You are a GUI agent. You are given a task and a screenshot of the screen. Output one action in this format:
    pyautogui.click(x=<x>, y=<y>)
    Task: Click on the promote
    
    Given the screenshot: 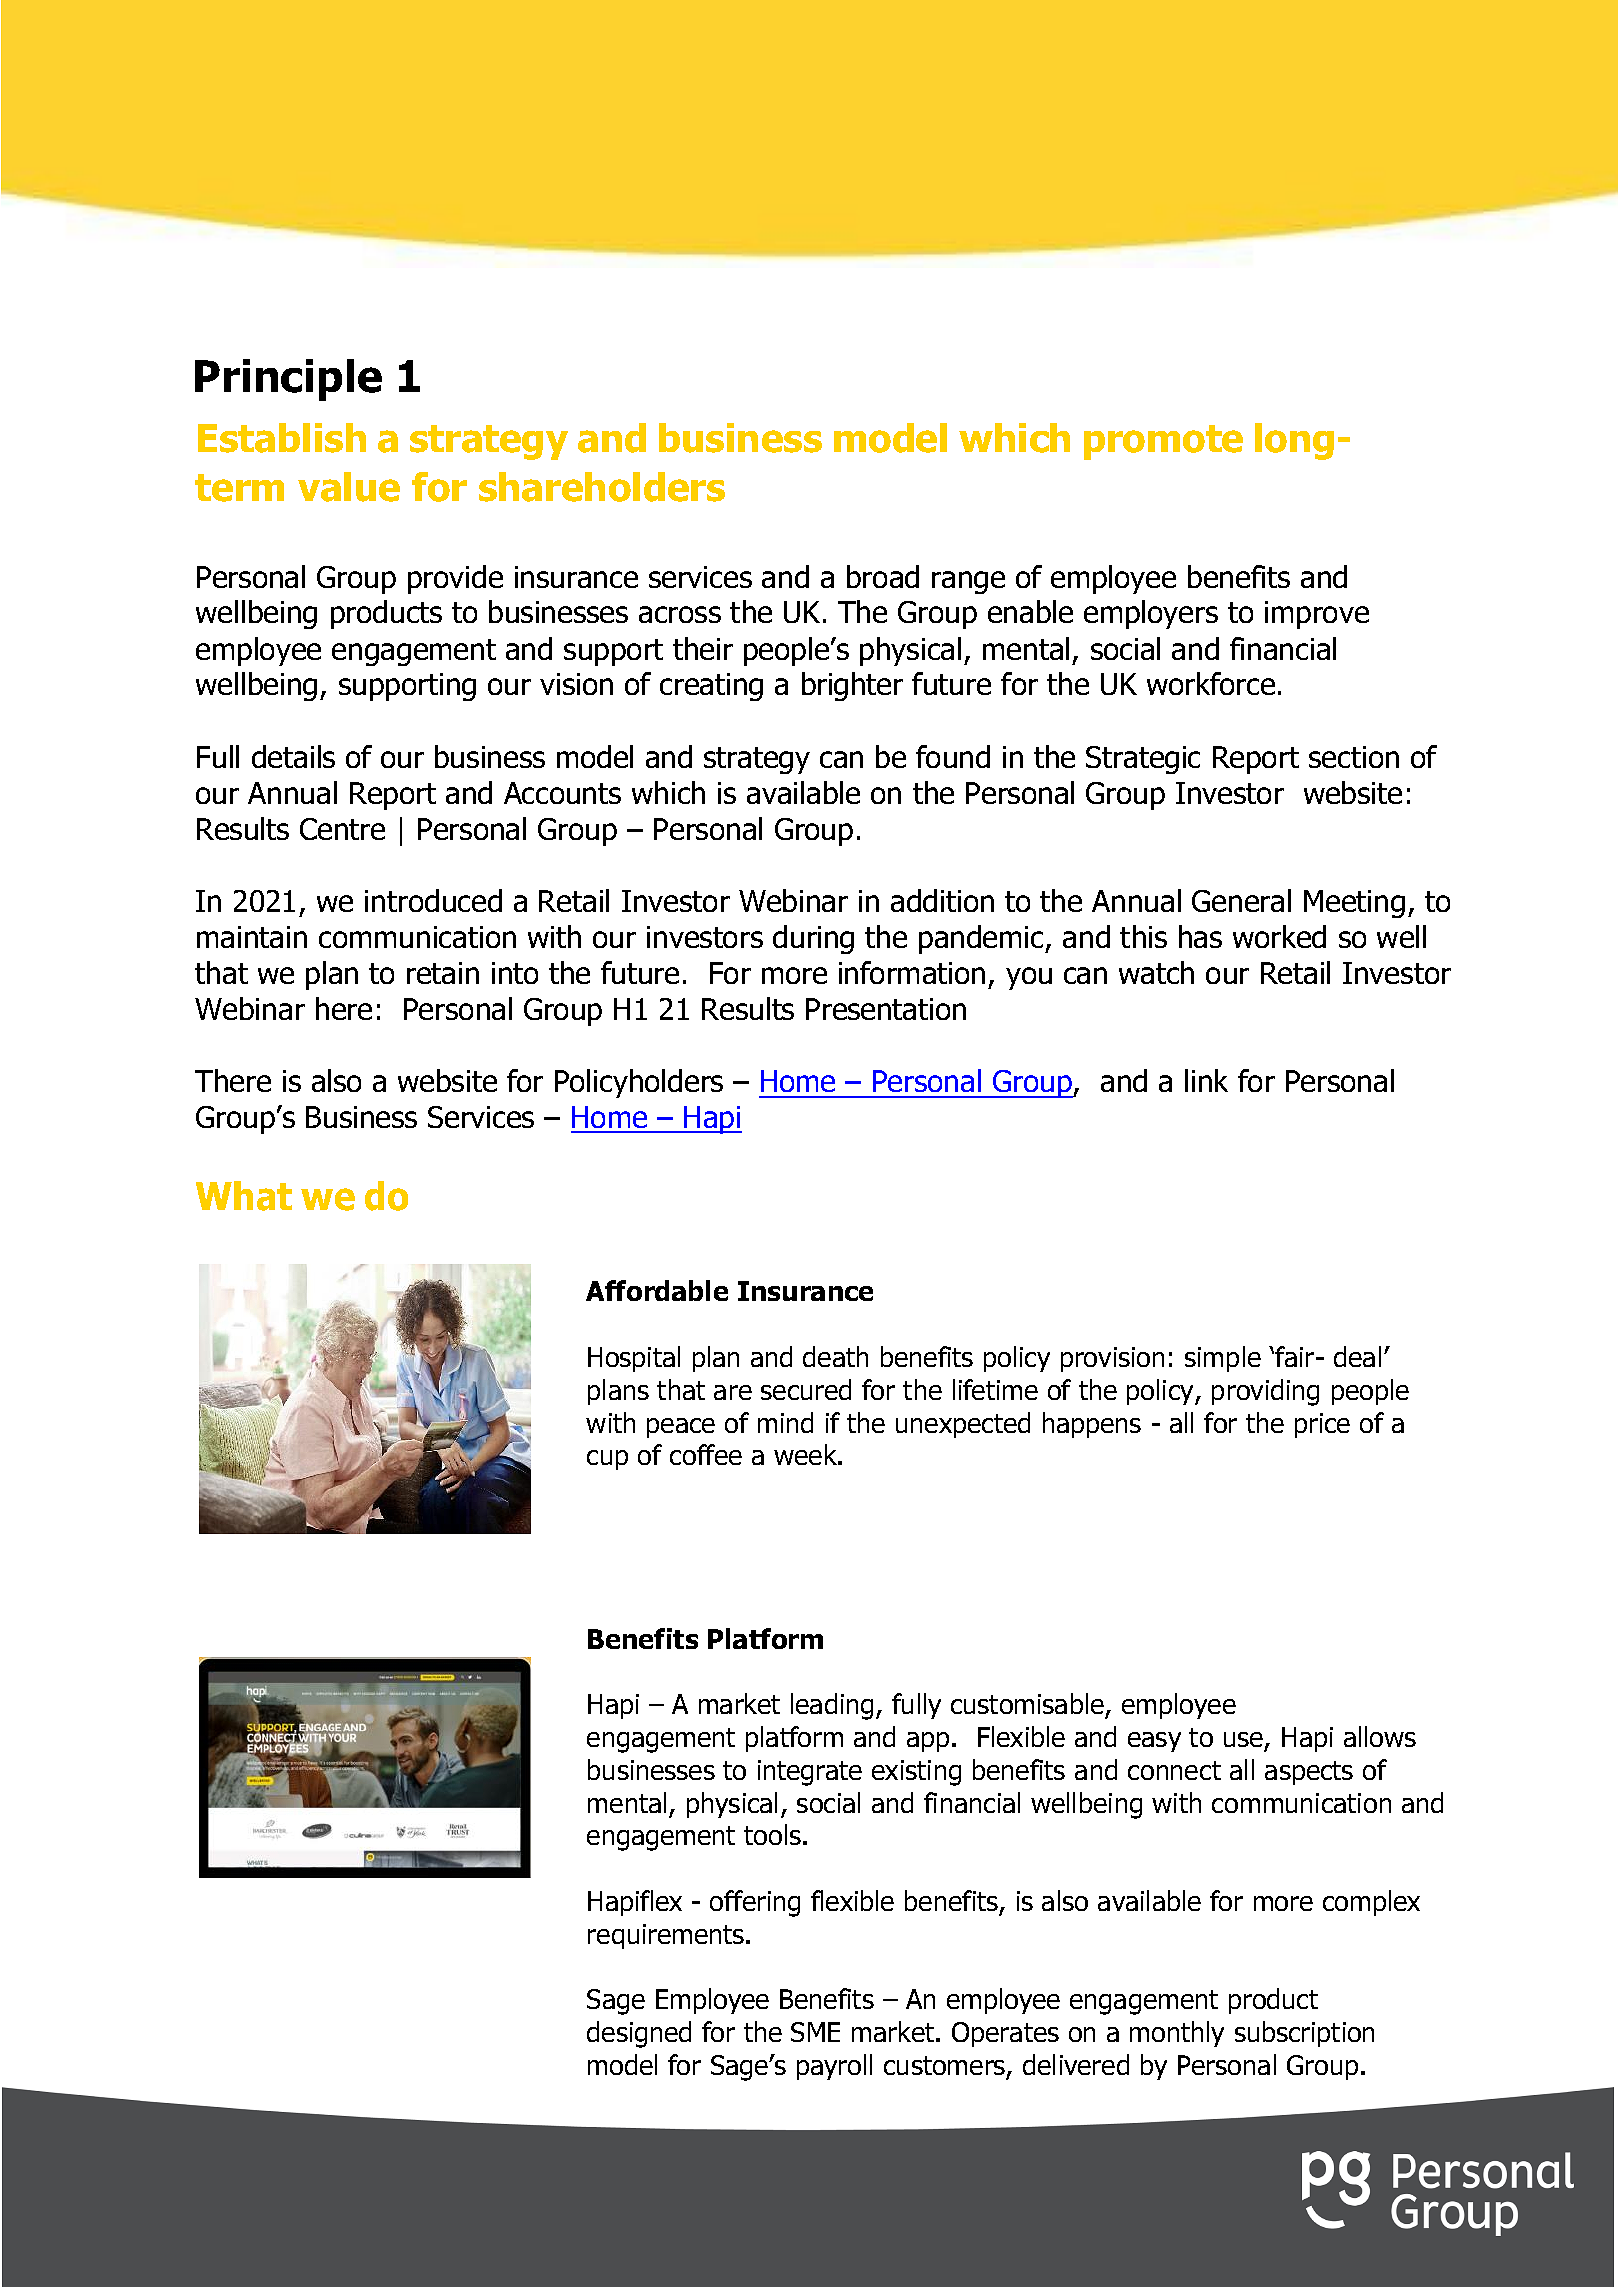 What is the action you would take?
    pyautogui.click(x=1163, y=442)
